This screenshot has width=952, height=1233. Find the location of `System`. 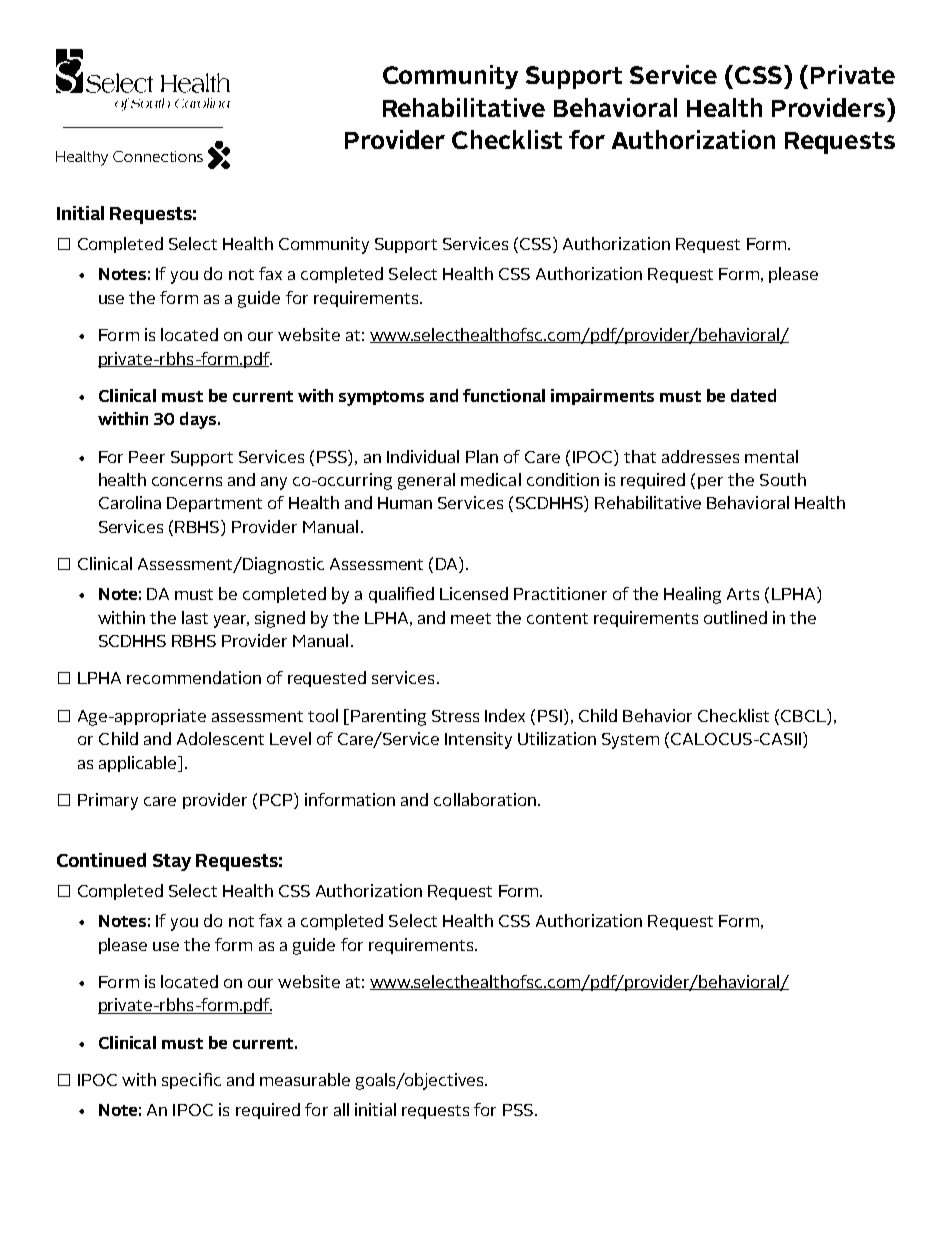

System is located at coordinates (630, 741).
